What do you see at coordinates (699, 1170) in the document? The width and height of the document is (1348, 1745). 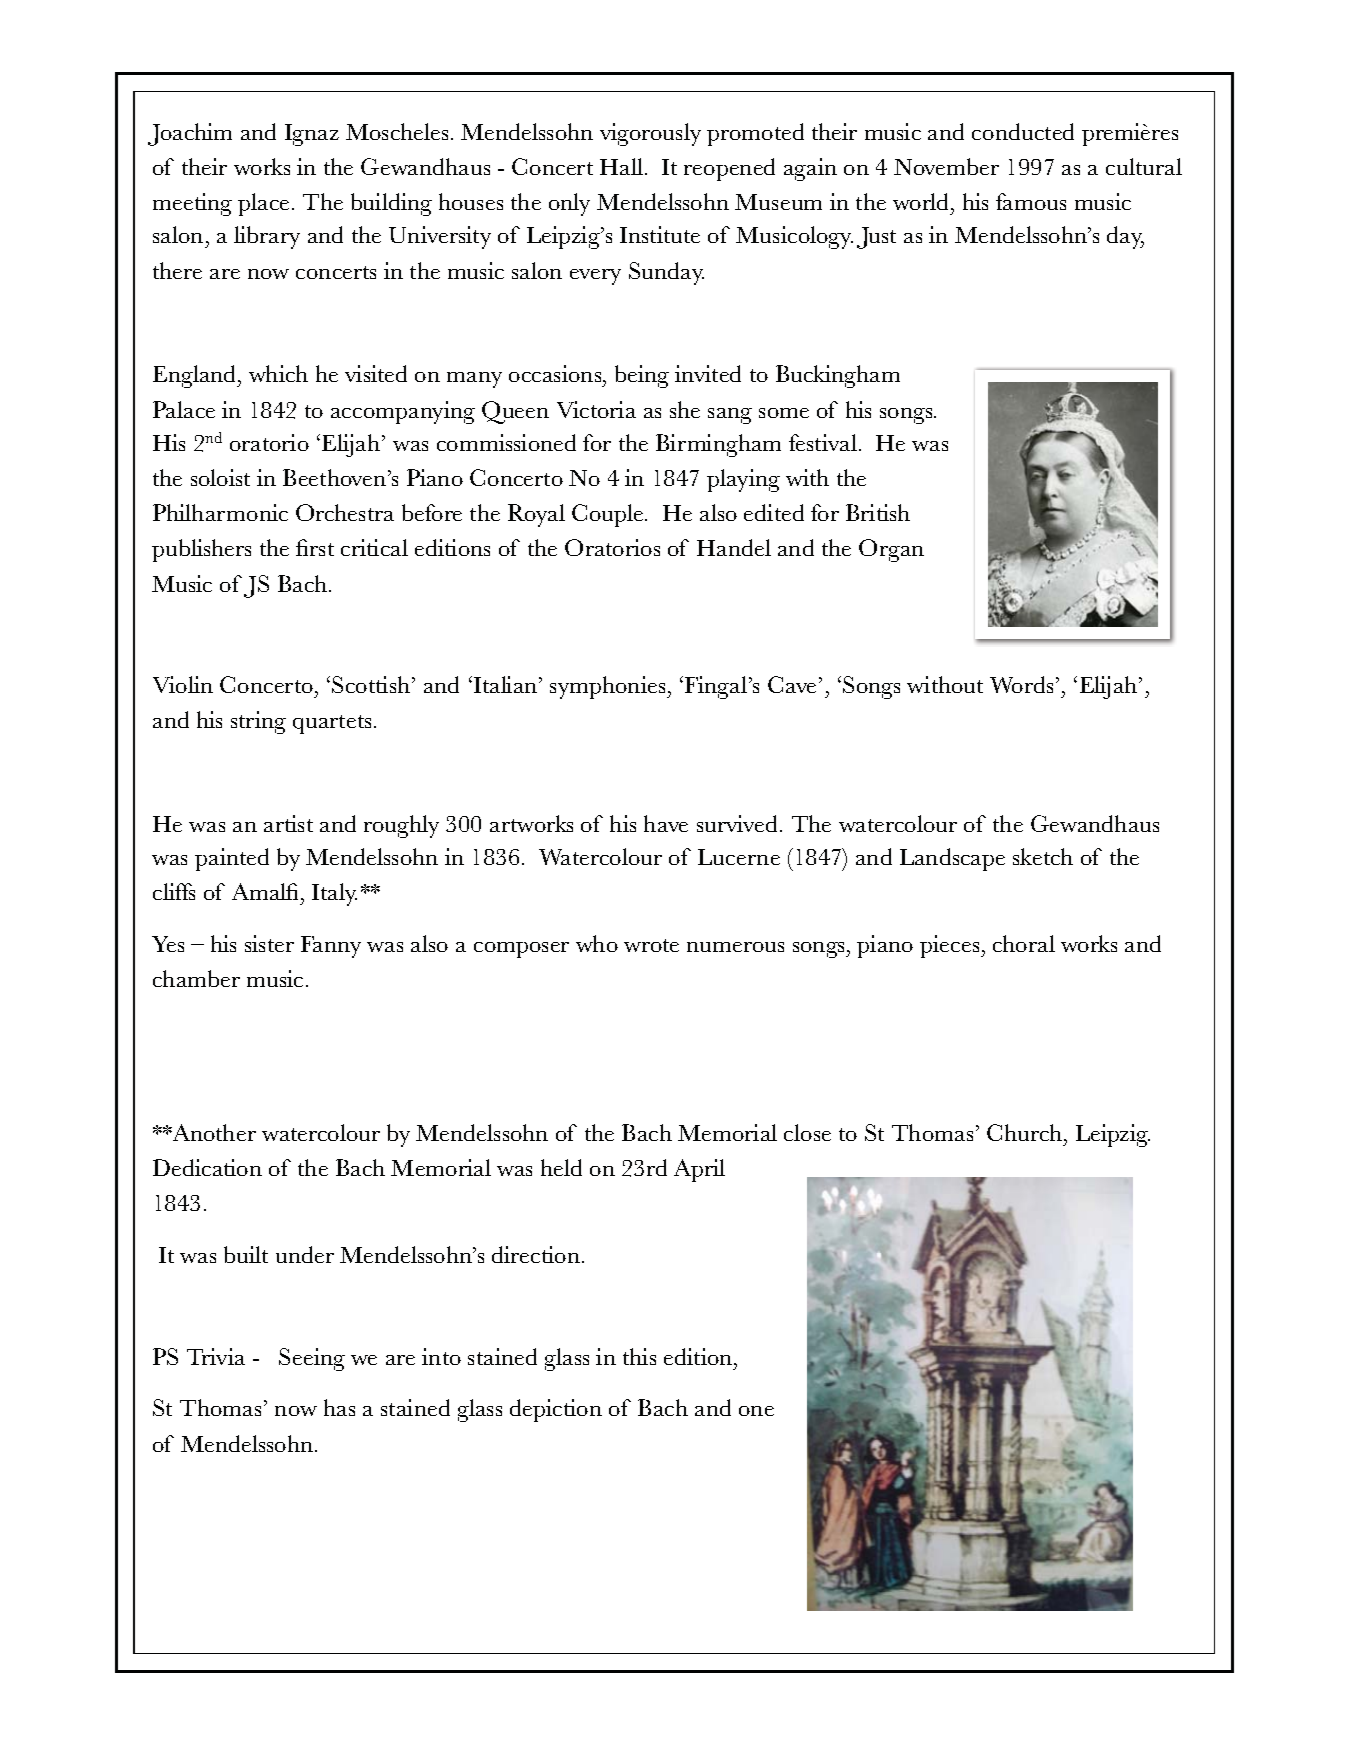 I see `April` at bounding box center [699, 1170].
